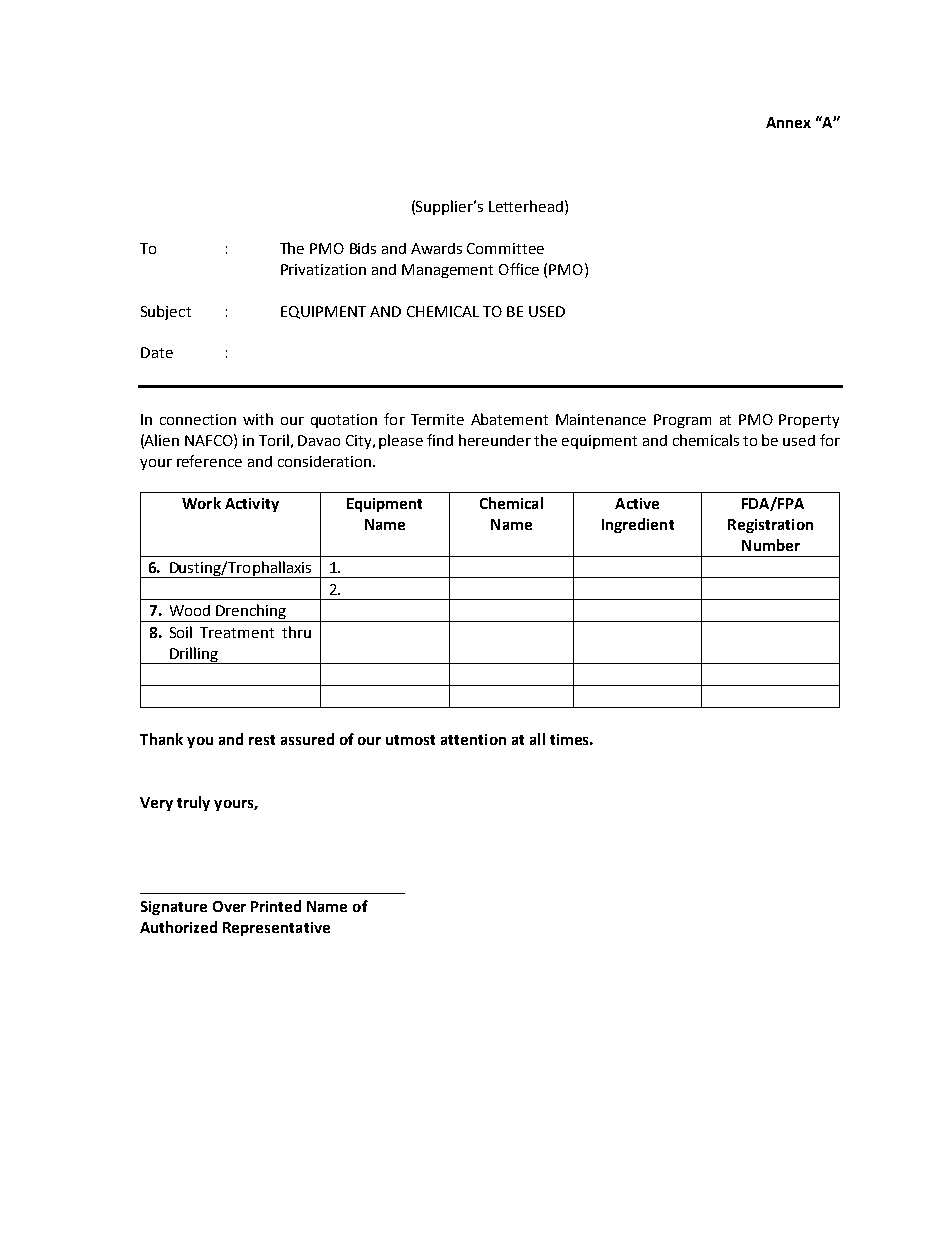  Describe the element at coordinates (252, 505) in the page. I see `Activity` at that location.
